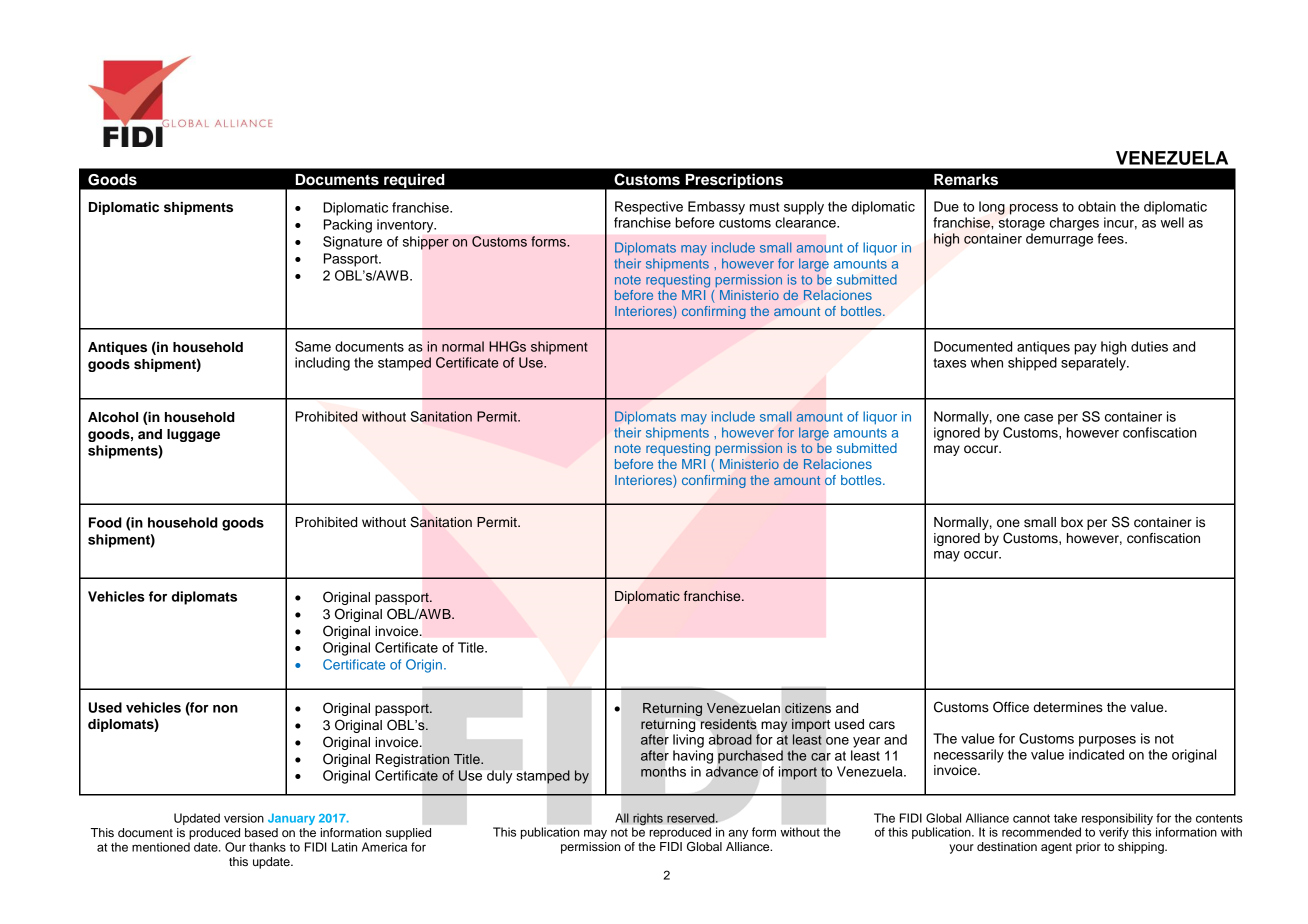 Image resolution: width=1308 pixels, height=924 pixels. Describe the element at coordinates (648, 819) in the screenshot. I see `rights` at that location.
